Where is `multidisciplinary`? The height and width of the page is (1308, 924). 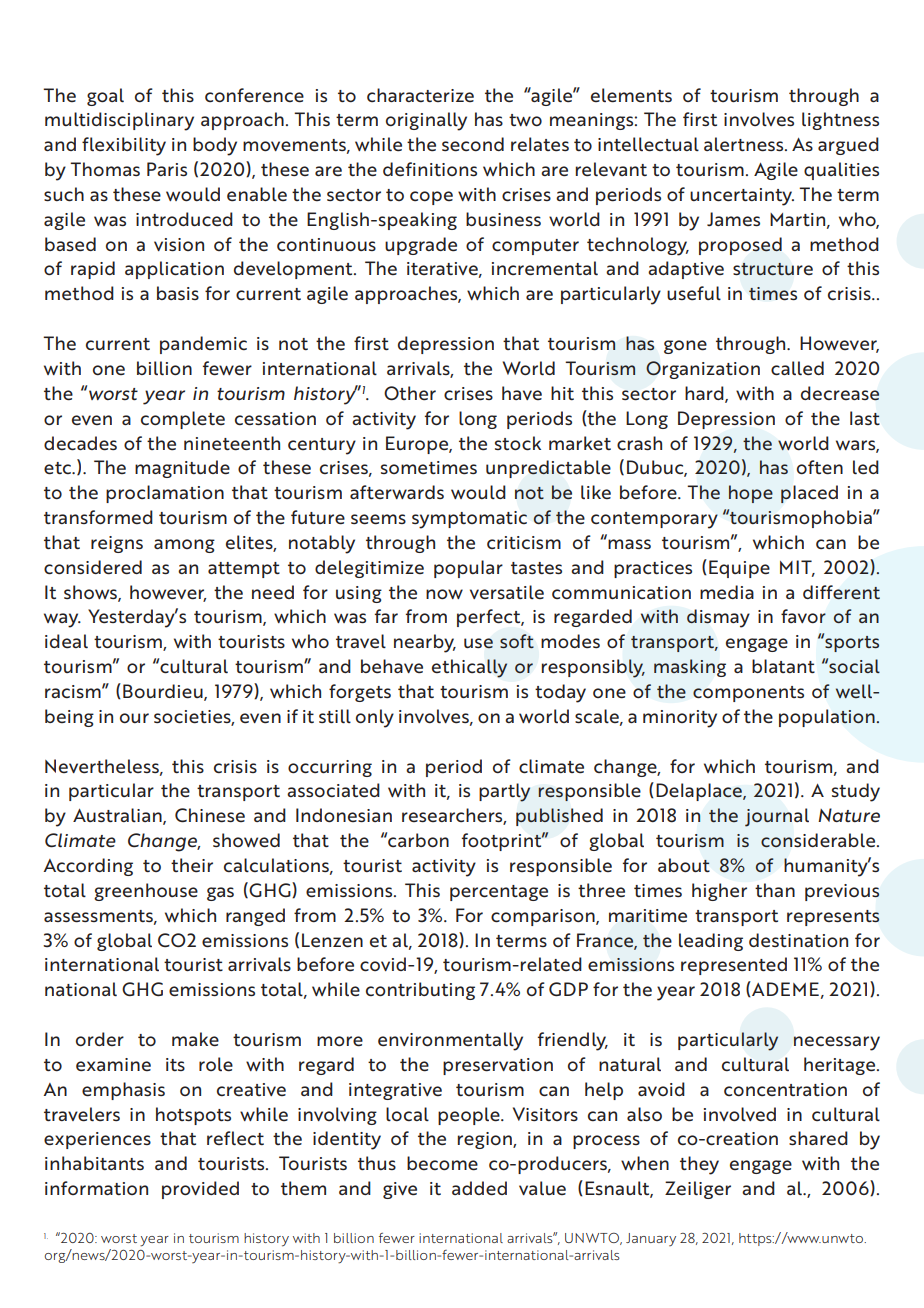 multidisciplinary is located at coordinates (119, 121).
